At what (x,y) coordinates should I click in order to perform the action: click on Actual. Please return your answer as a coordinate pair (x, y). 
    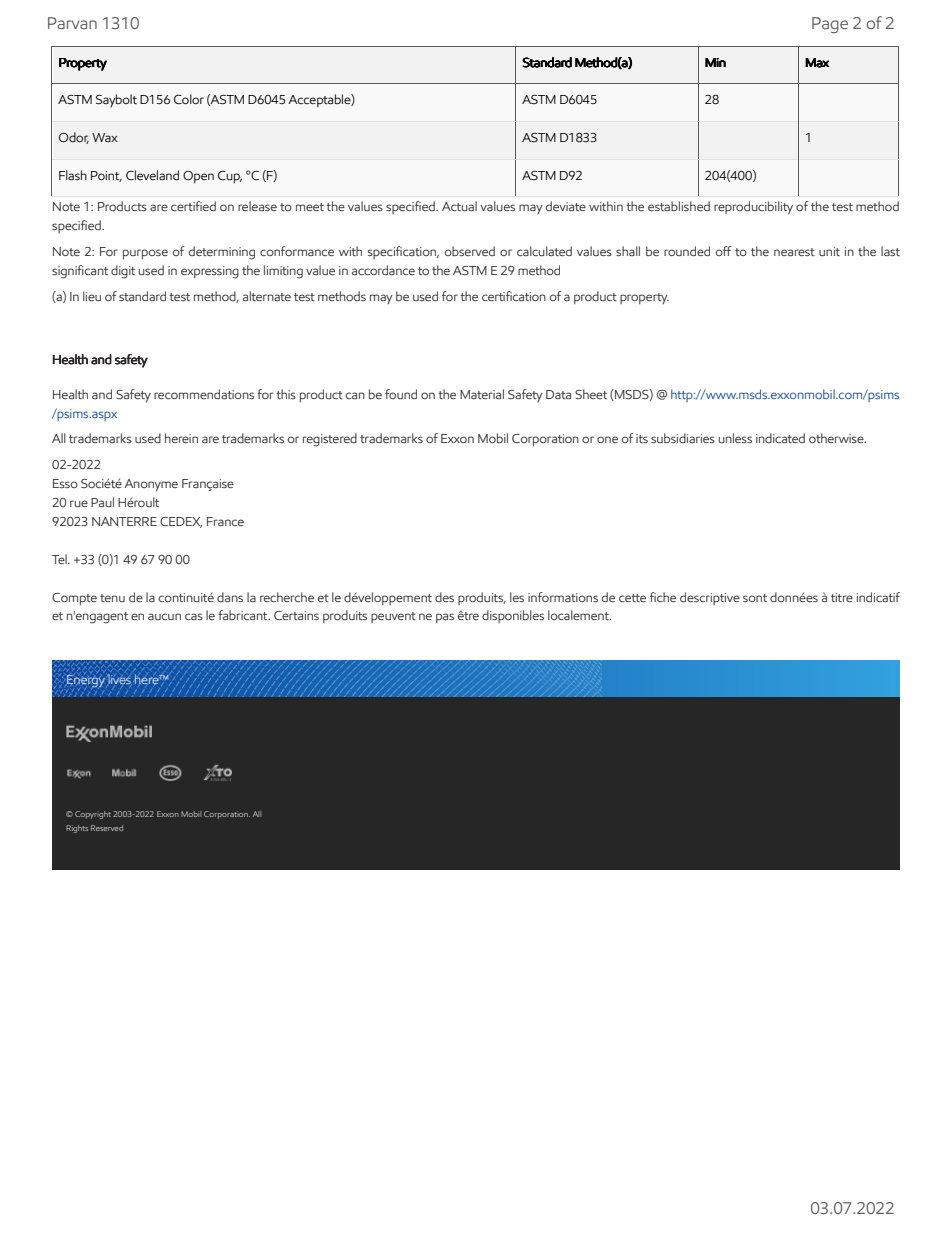
    Looking at the image, I should click on (459, 206).
